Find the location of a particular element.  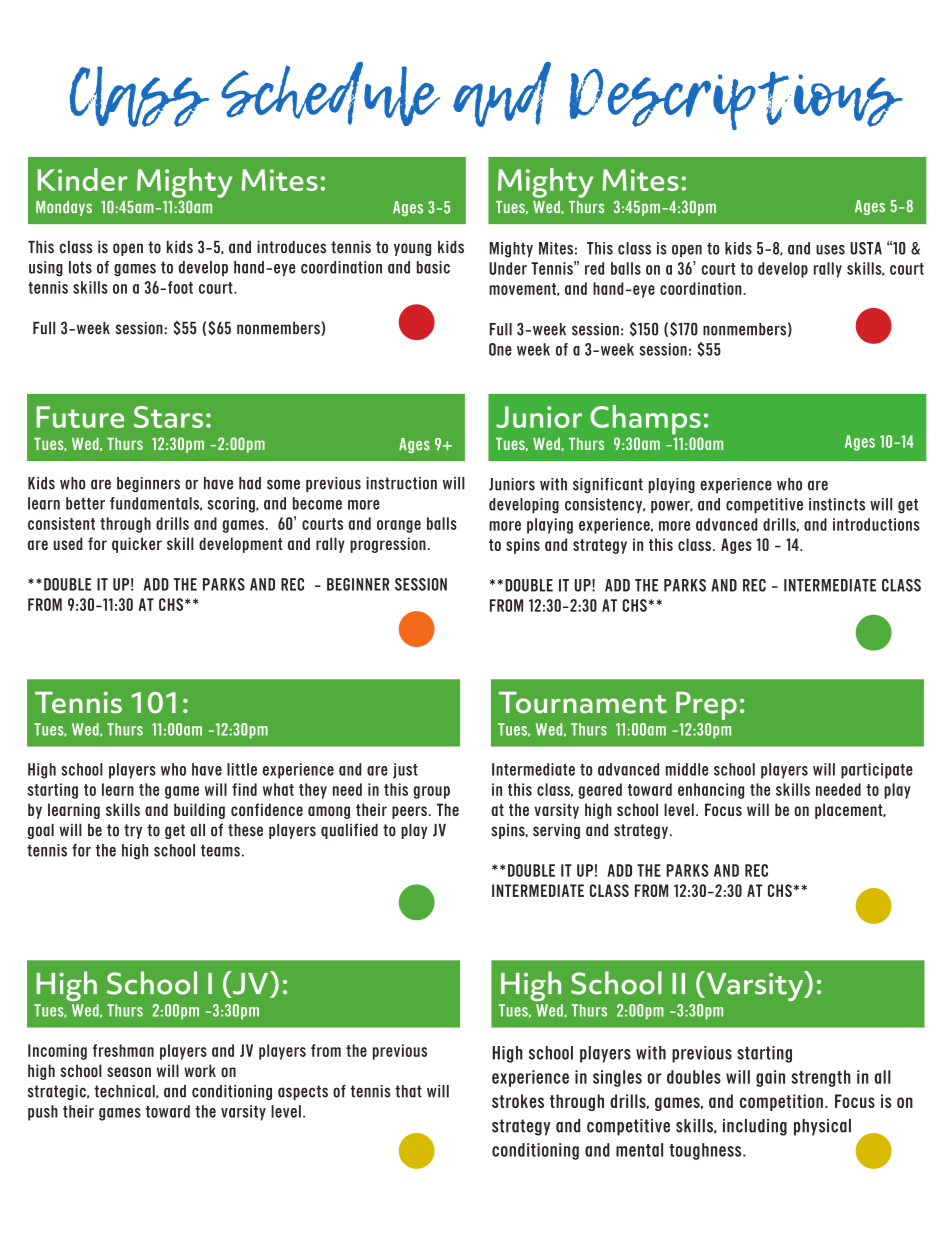

strokes is located at coordinates (518, 1101).
